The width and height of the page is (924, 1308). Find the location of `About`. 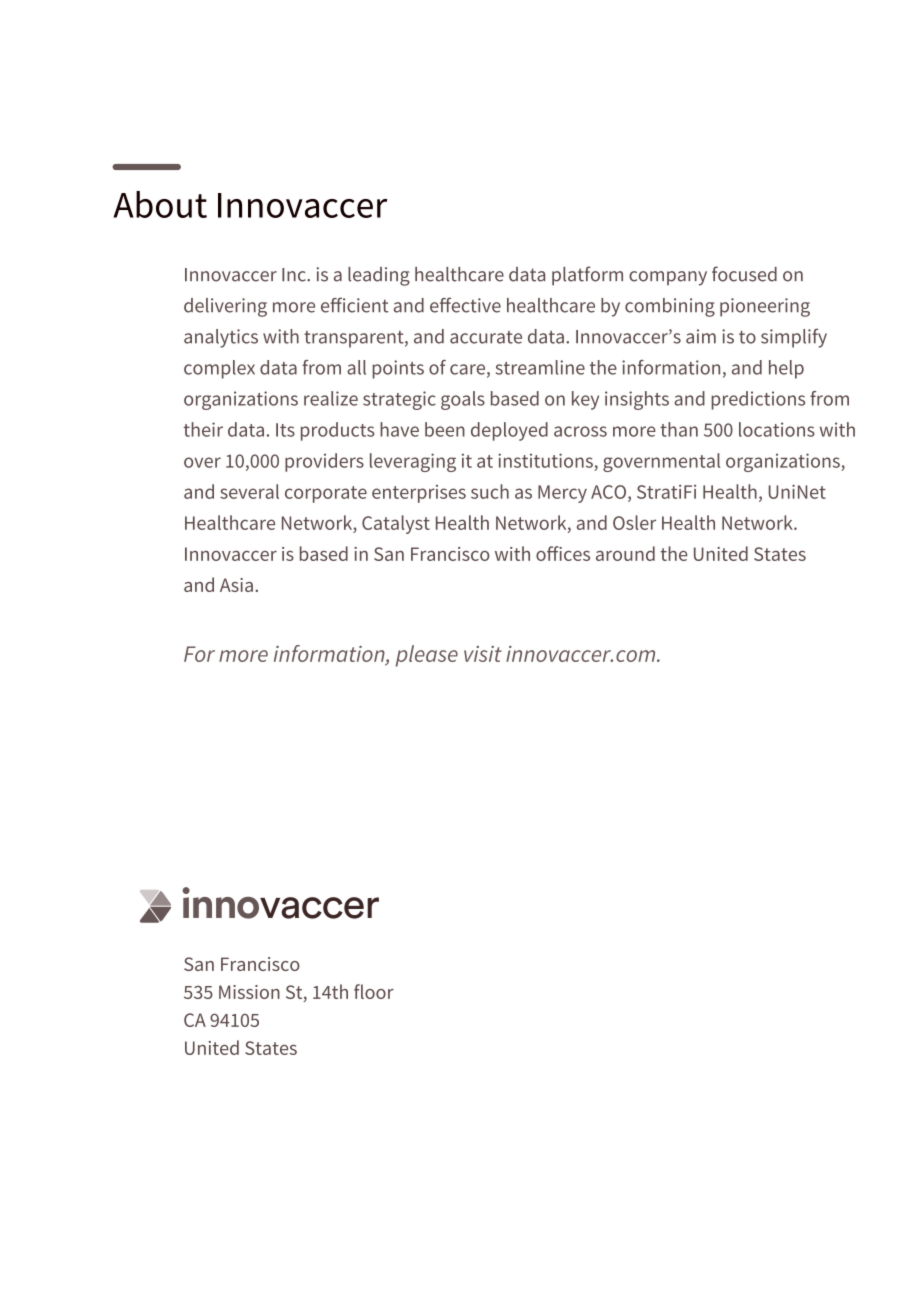

About is located at coordinates (160, 204).
